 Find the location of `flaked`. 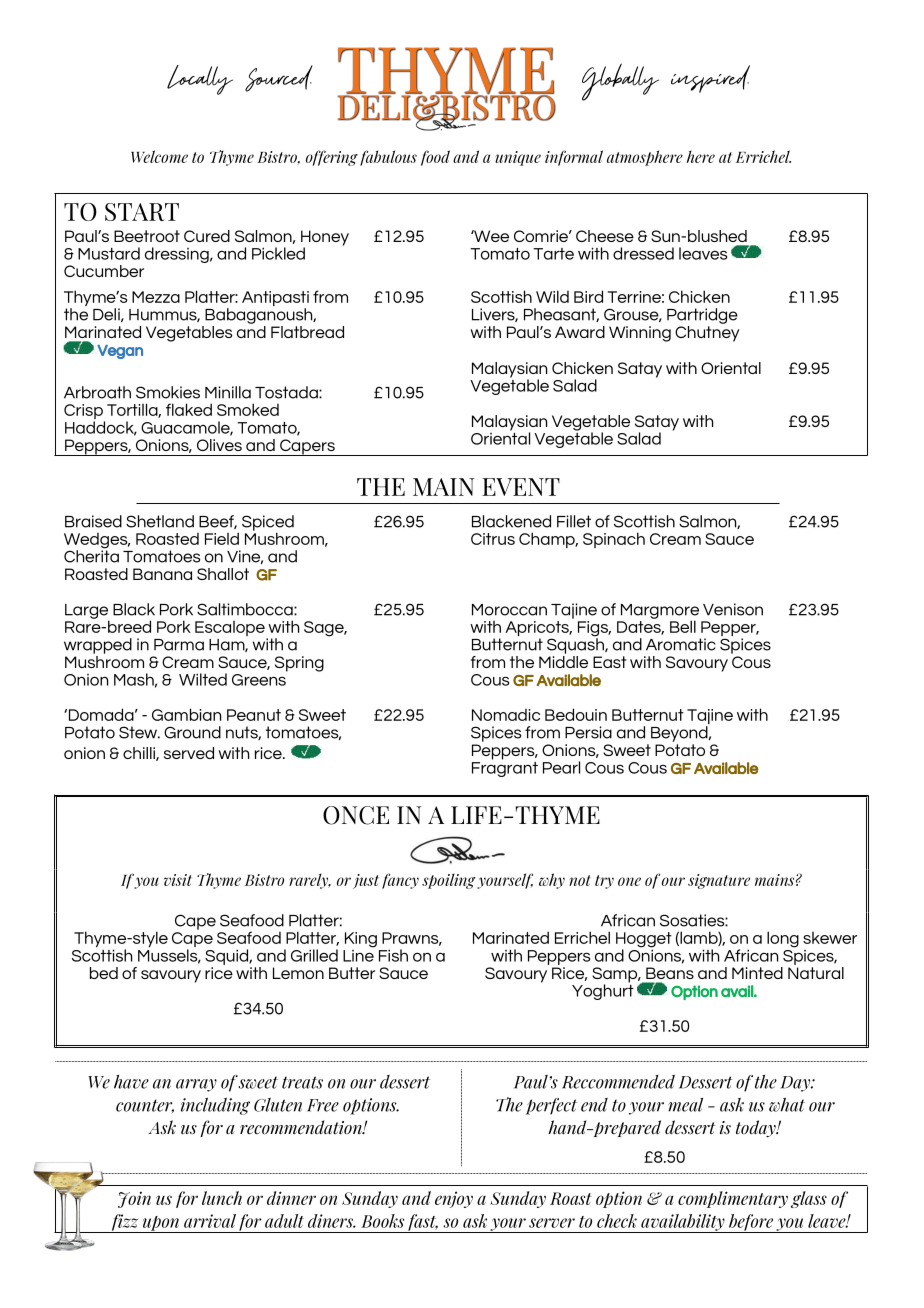

flaked is located at coordinates (189, 409).
